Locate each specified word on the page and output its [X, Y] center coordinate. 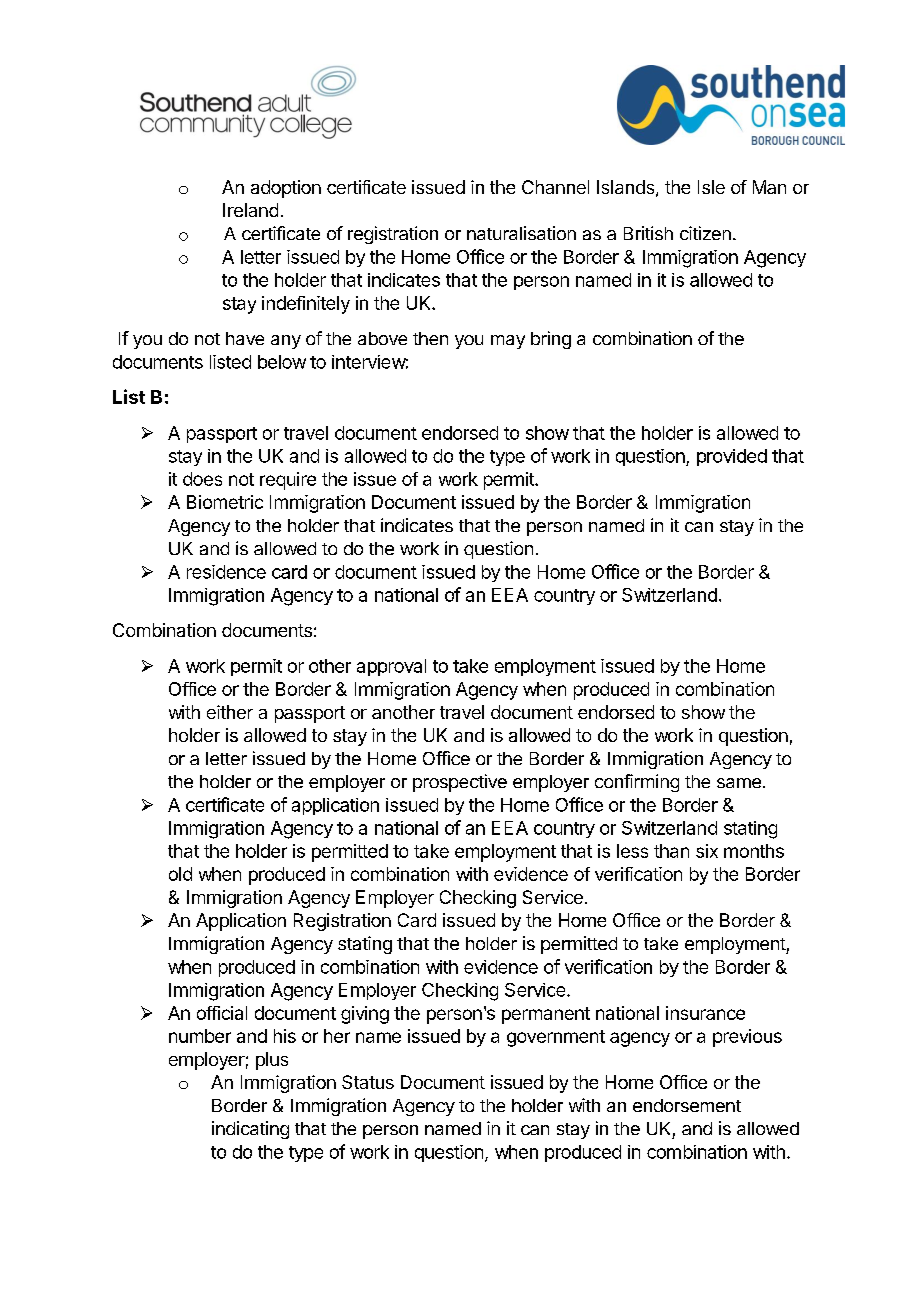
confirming [637, 783]
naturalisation [521, 233]
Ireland [250, 210]
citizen [705, 233]
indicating [250, 1130]
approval [391, 667]
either [230, 712]
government [556, 1038]
